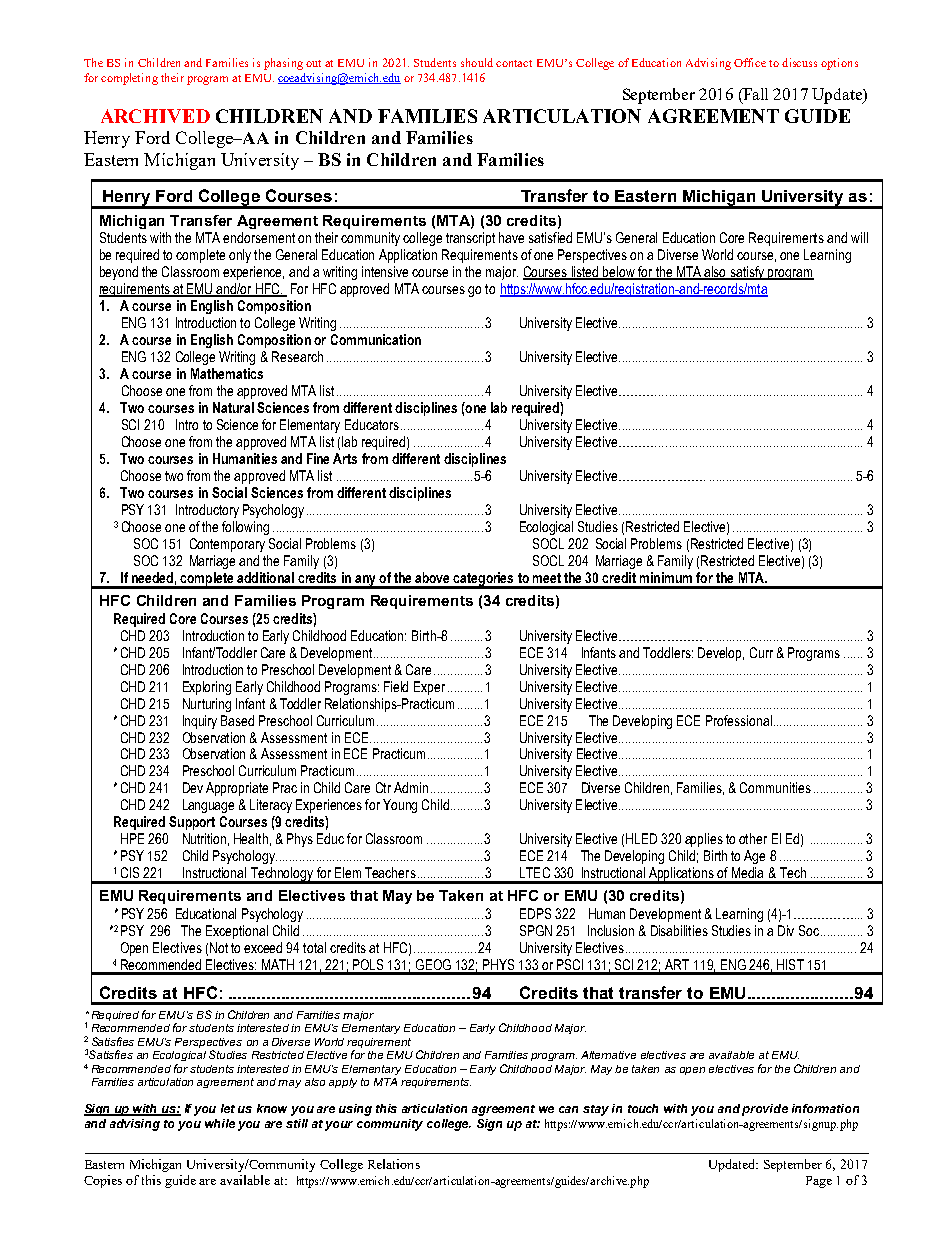 Image resolution: width=952 pixels, height=1233 pixels. Describe the element at coordinates (400, 806) in the screenshot. I see `Young` at that location.
